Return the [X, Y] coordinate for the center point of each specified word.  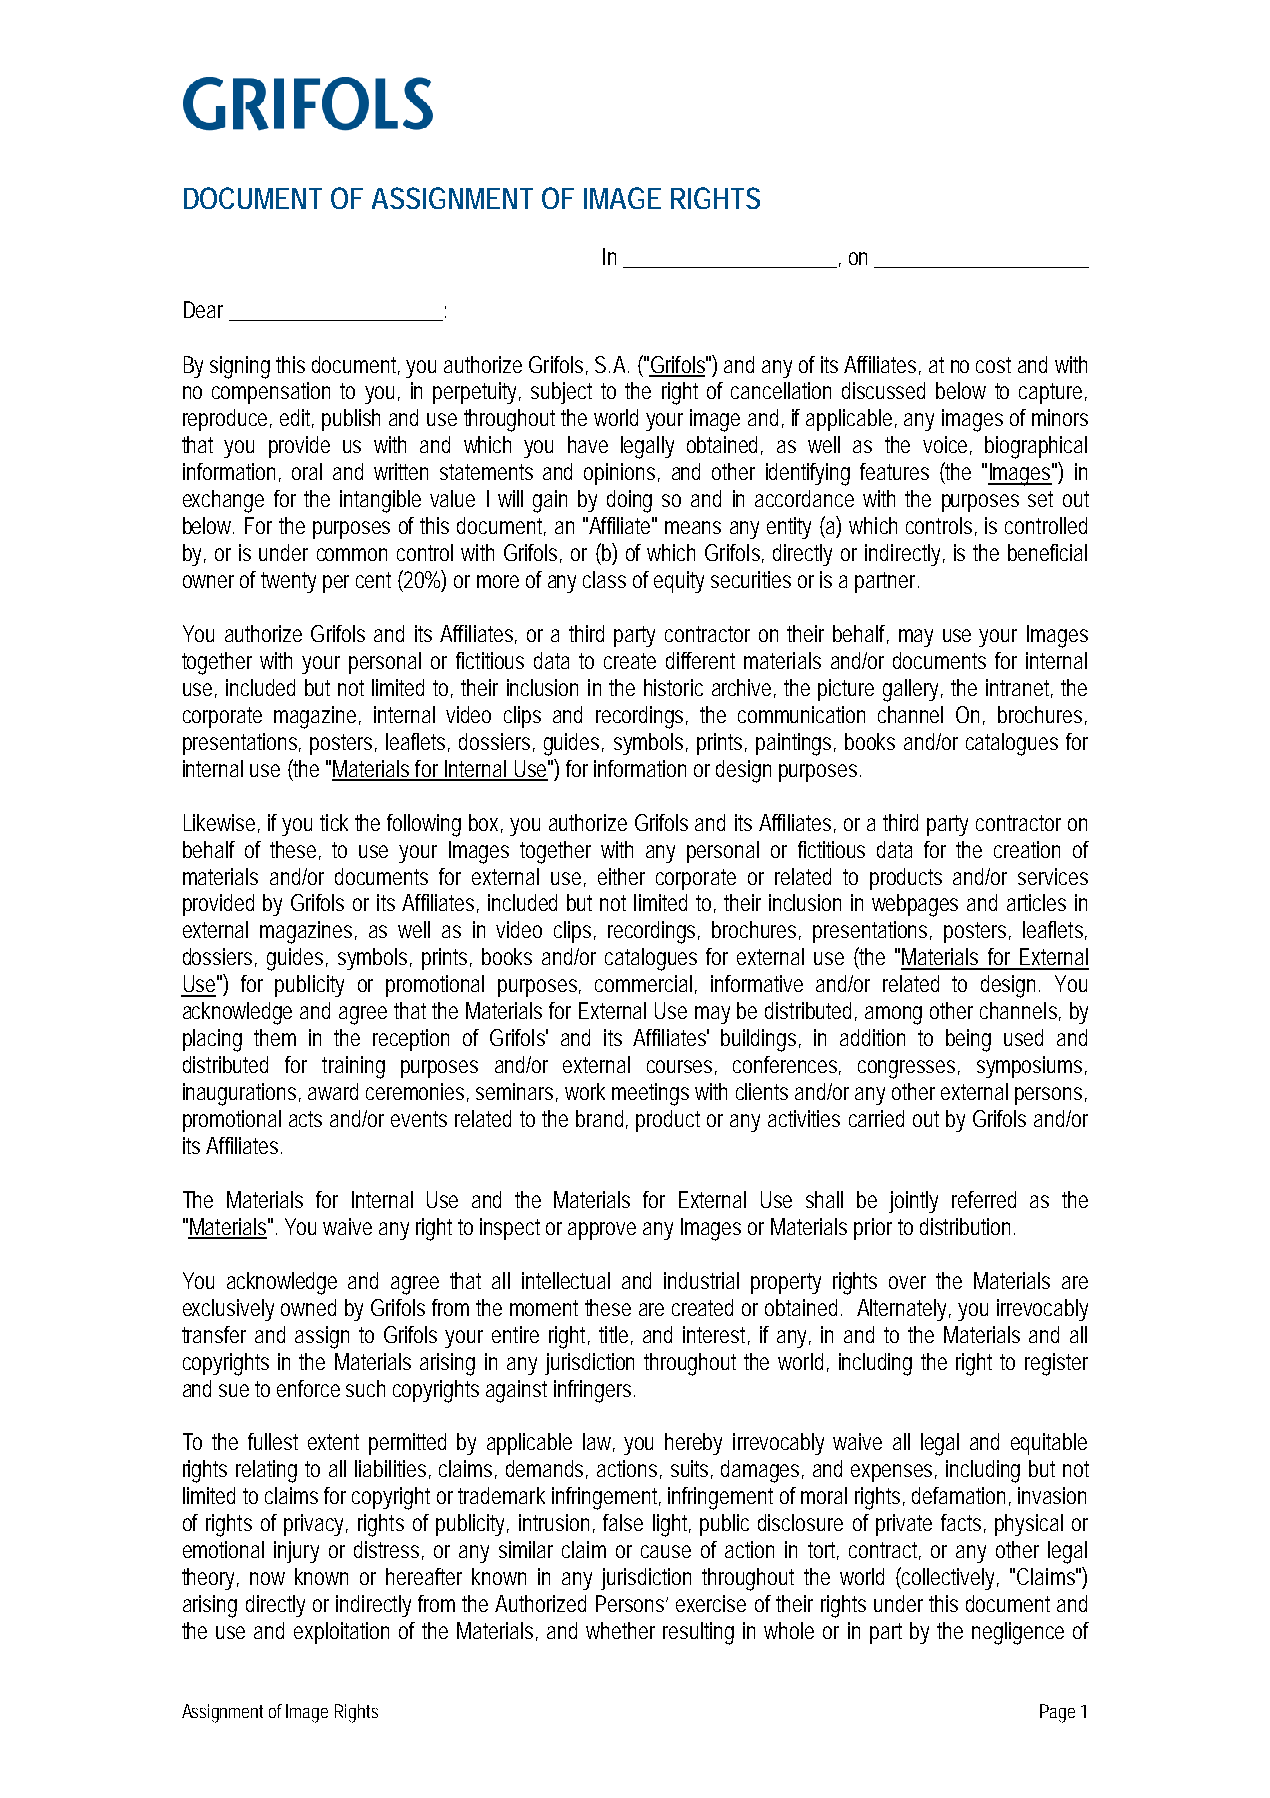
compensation [271, 393]
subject [561, 393]
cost [993, 365]
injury [296, 1552]
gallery [913, 690]
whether [620, 1630]
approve [602, 1231]
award [333, 1091]
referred [984, 1199]
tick [334, 822]
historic [673, 687]
